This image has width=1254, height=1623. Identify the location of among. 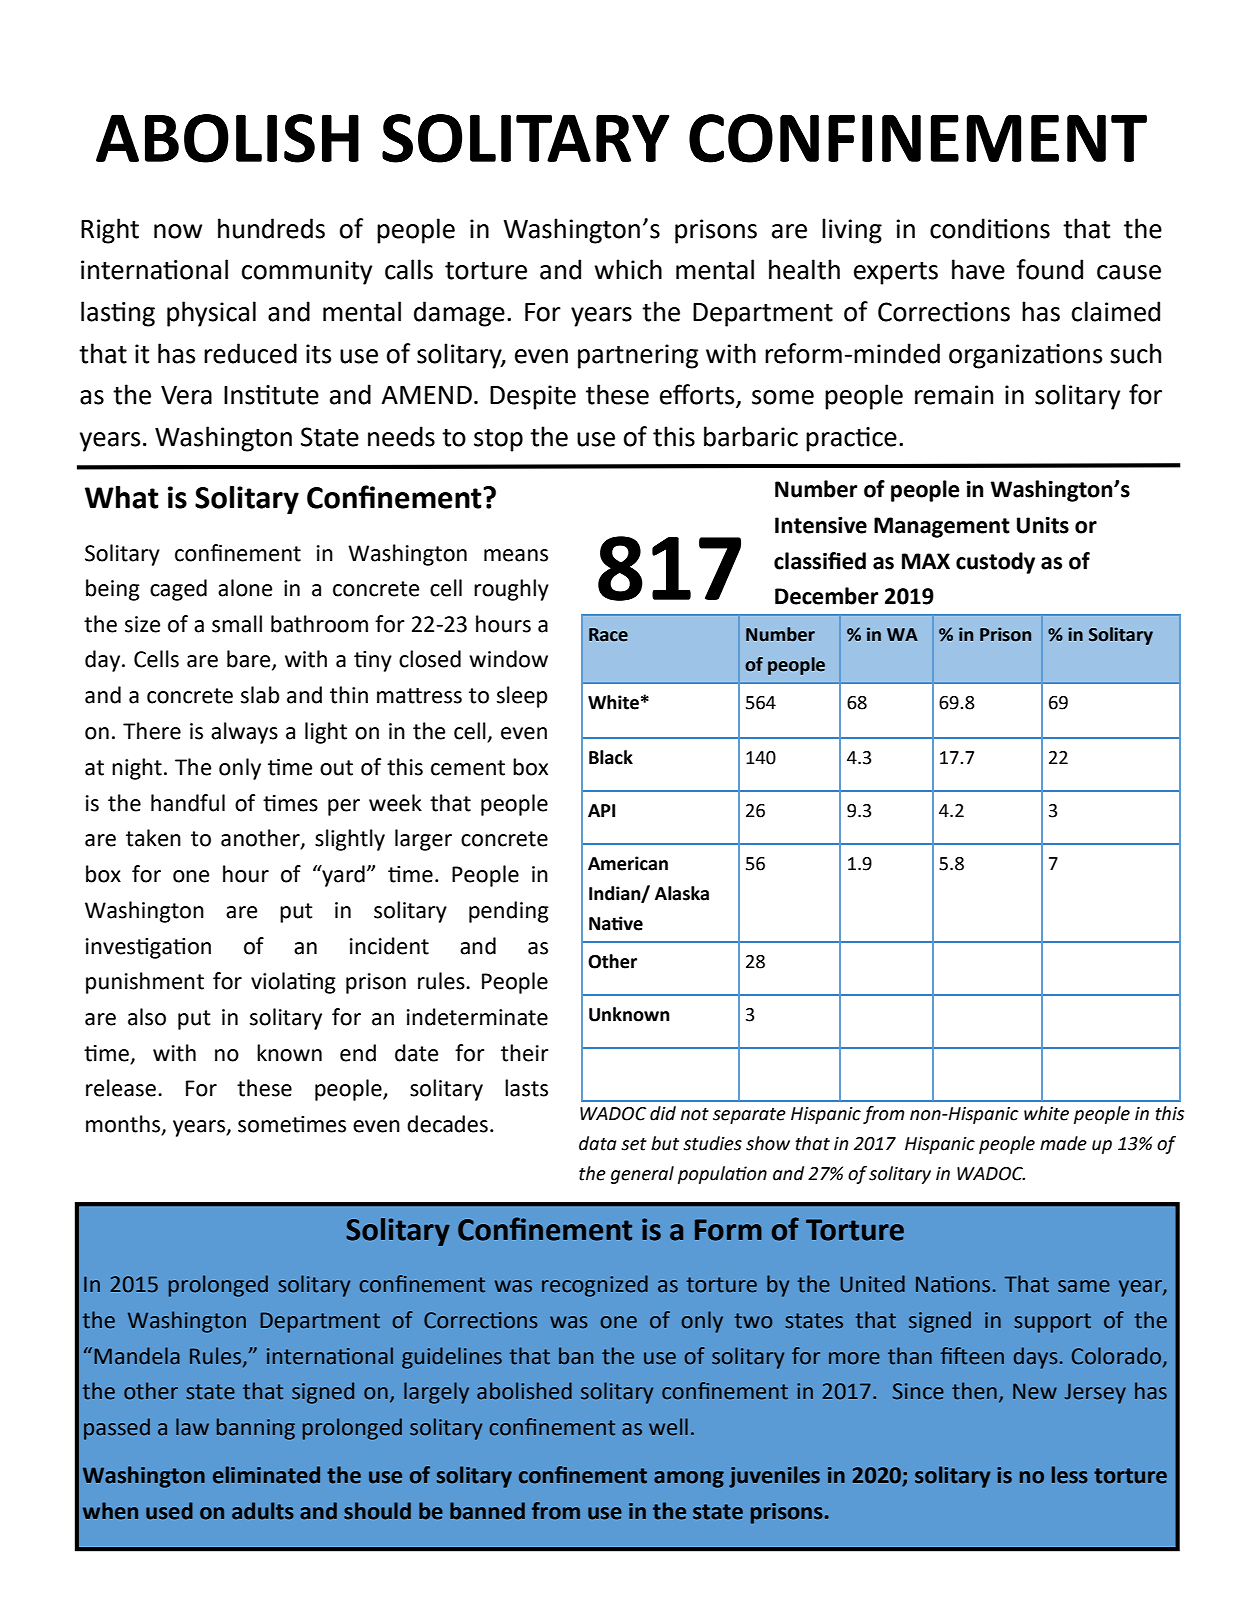
(689, 1479).
